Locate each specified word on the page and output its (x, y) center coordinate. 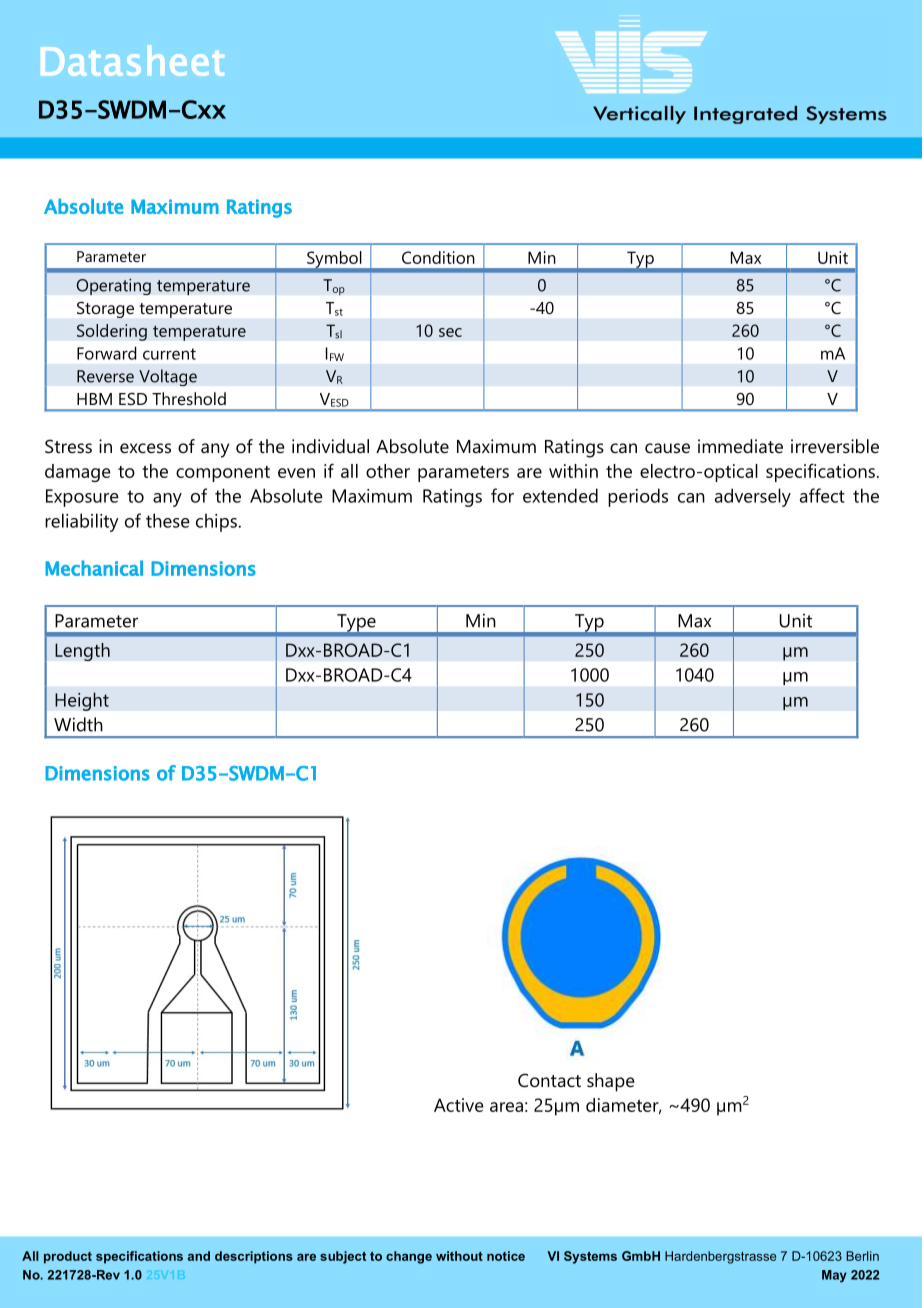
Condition (438, 257)
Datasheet (132, 60)
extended (560, 495)
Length (82, 652)
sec (450, 332)
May (834, 1276)
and (199, 1256)
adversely (753, 497)
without (459, 1256)
